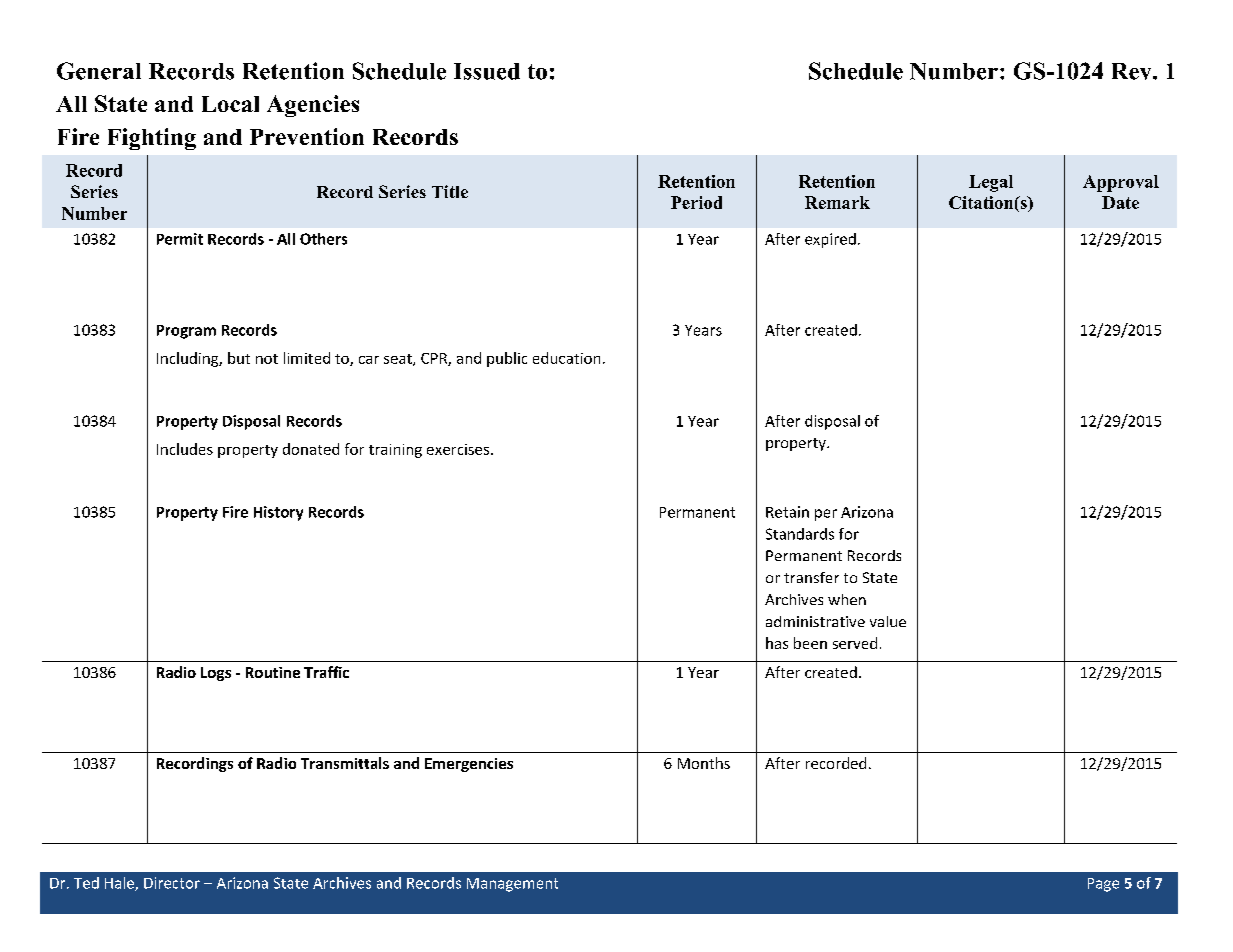 The height and width of the image is (952, 1233). I want to click on Includes, so click(185, 449).
